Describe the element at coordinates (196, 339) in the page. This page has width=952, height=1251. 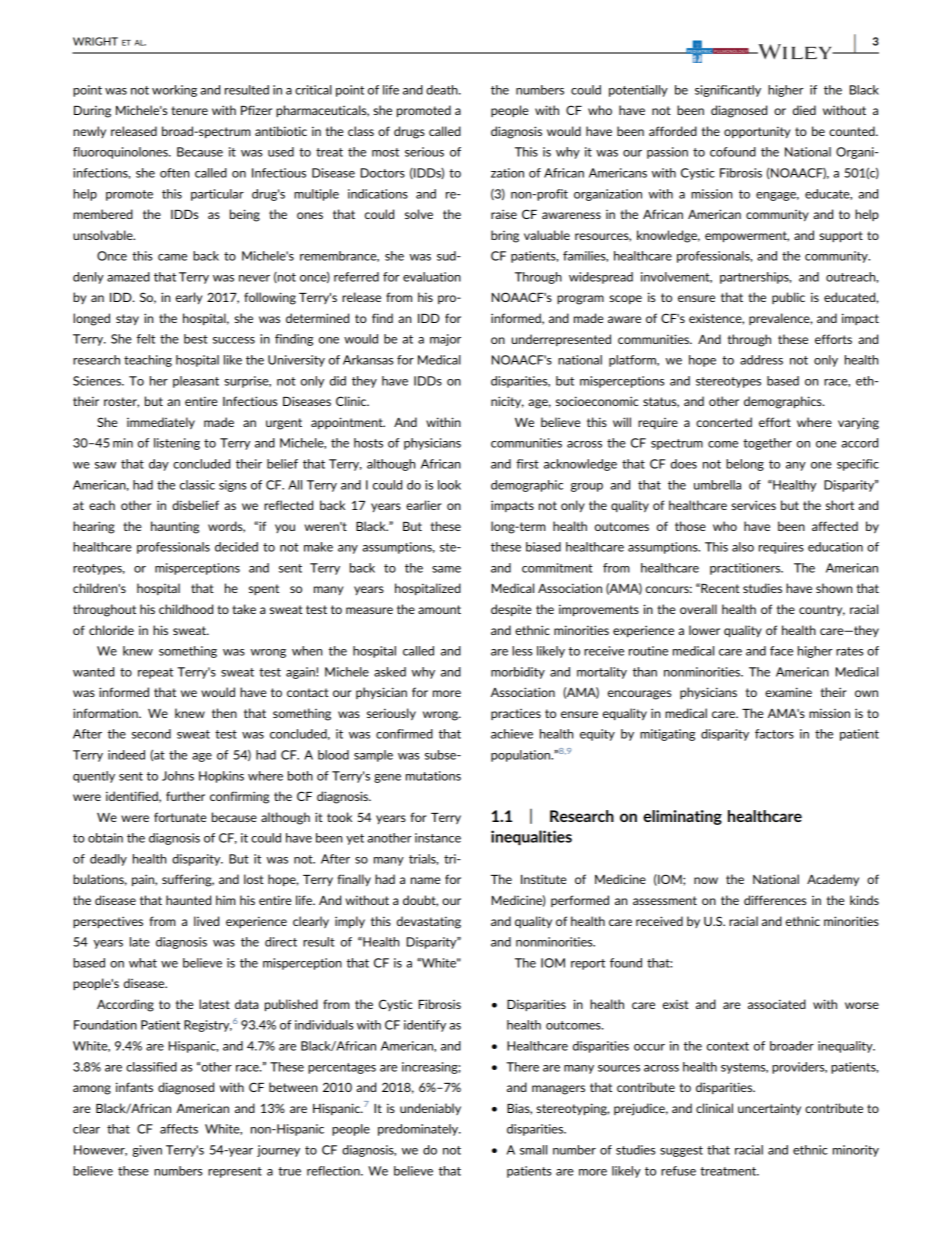
I see `best` at that location.
